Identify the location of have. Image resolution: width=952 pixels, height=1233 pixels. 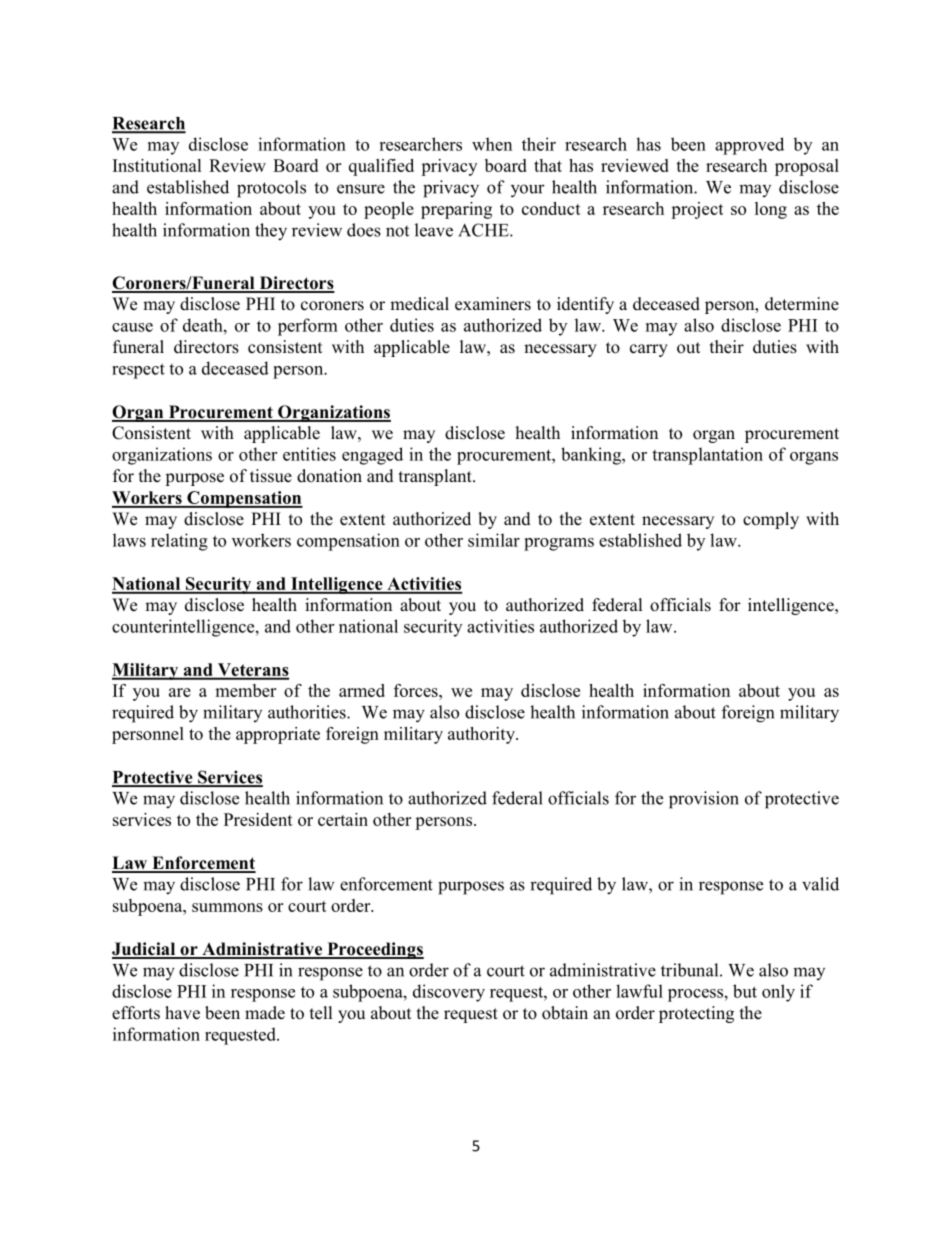
(182, 1013).
